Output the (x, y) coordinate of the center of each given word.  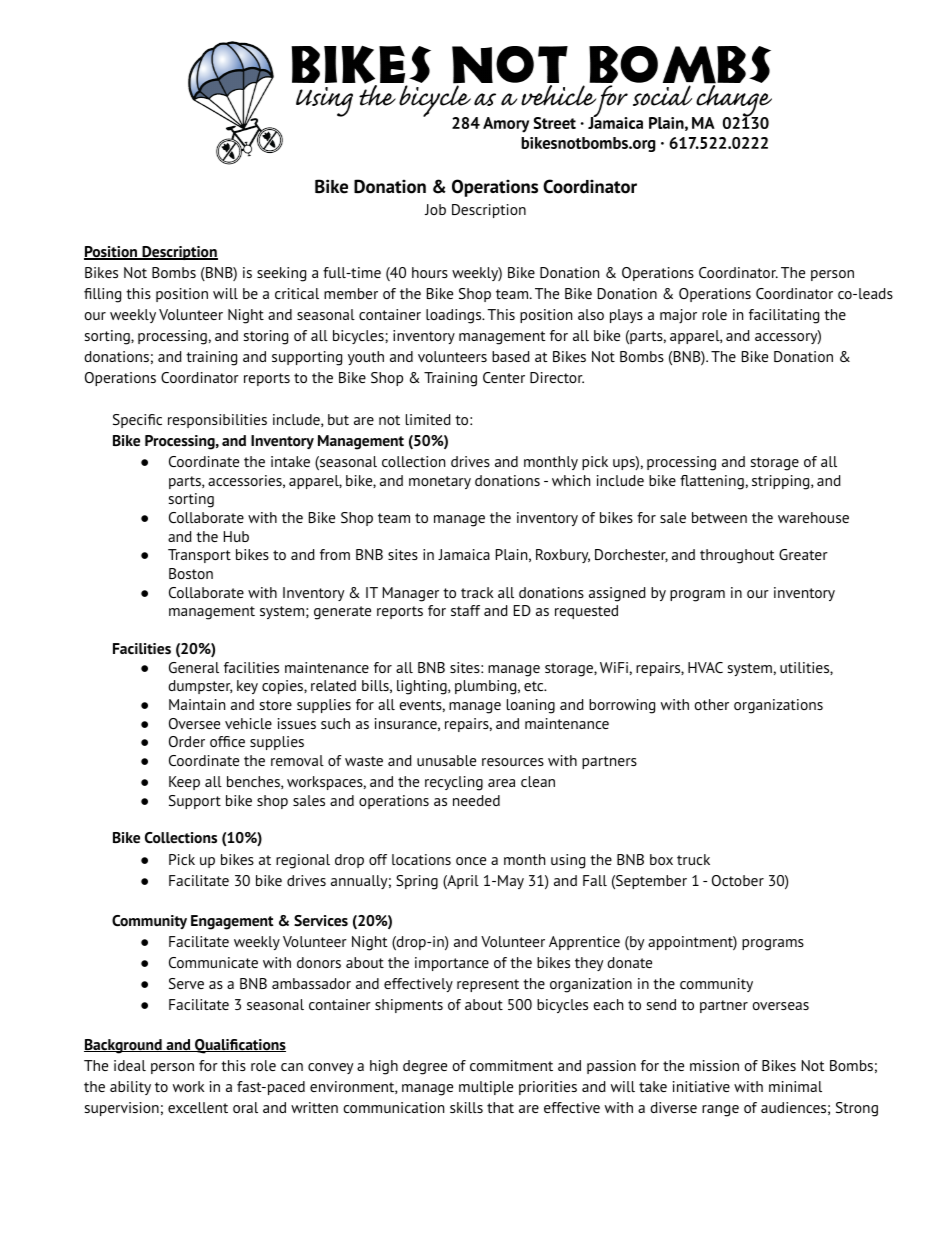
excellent (198, 1107)
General (194, 667)
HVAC (705, 667)
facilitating (784, 316)
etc (535, 686)
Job (435, 209)
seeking (281, 274)
